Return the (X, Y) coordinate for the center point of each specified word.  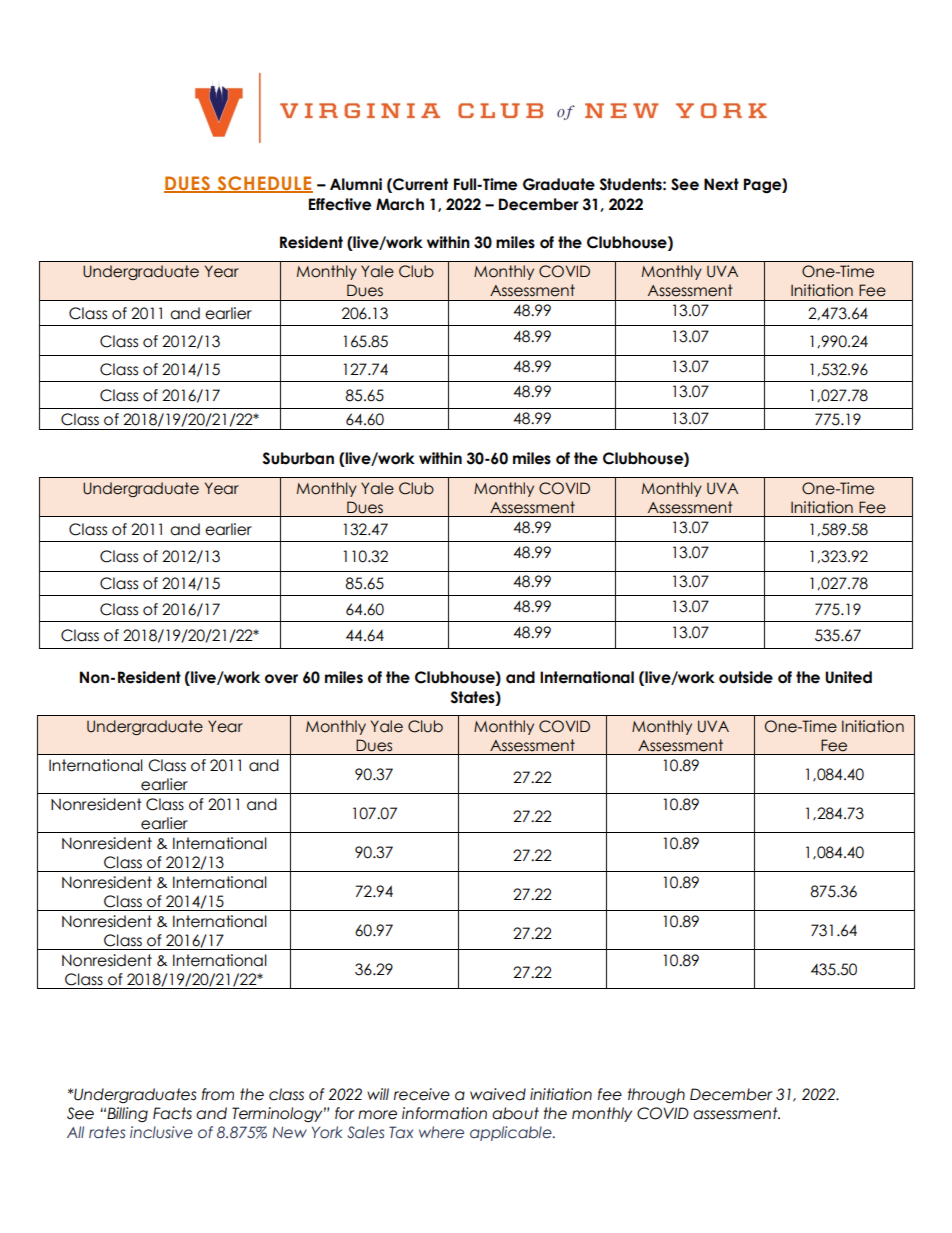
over (281, 679)
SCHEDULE (264, 184)
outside (746, 677)
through (656, 1096)
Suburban (298, 458)
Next (721, 184)
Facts (172, 1113)
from (218, 1094)
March (400, 204)
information (444, 1113)
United (848, 677)
